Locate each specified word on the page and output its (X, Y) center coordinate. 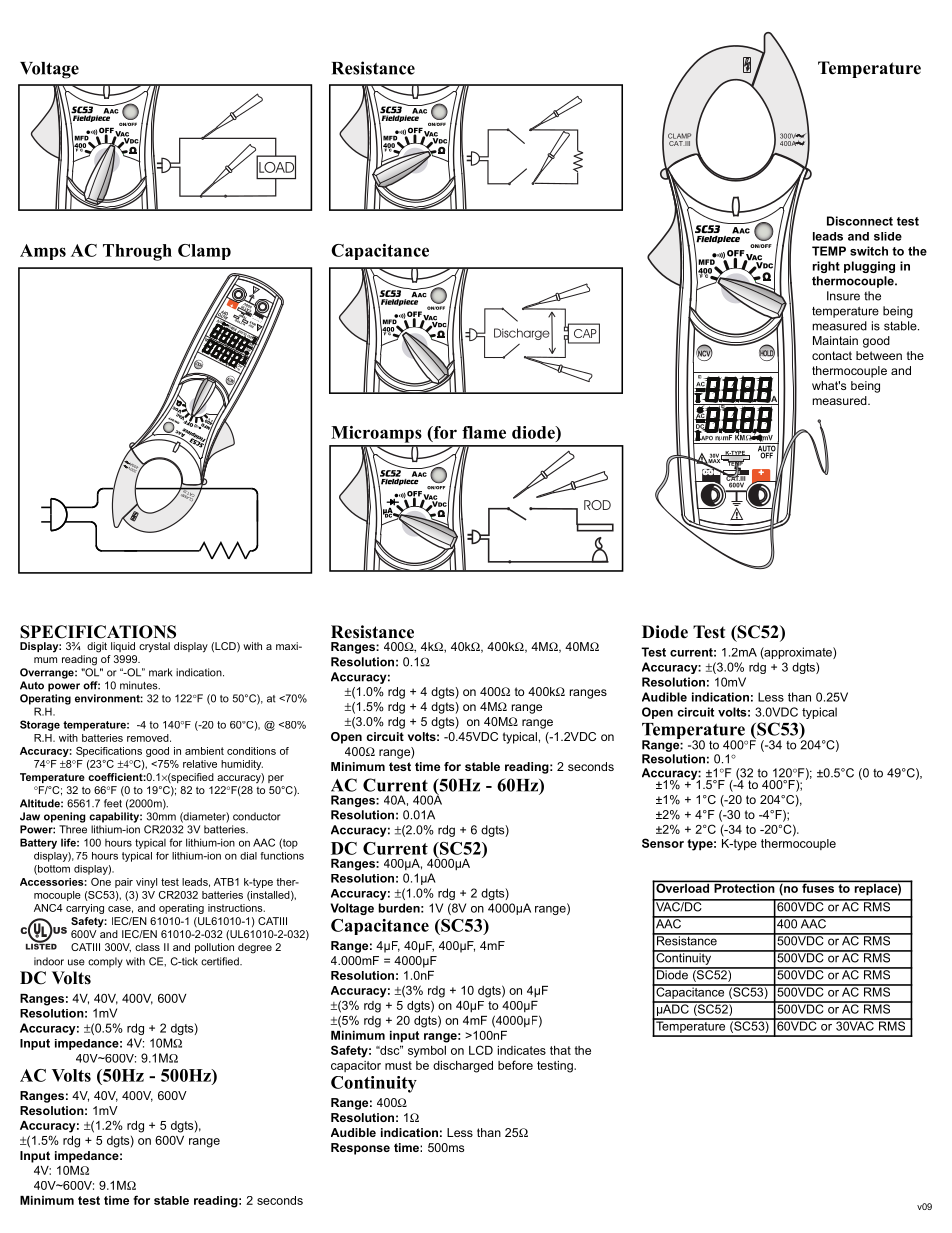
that (560, 1050)
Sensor (663, 843)
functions (282, 856)
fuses (818, 887)
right (826, 267)
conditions (251, 751)
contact (832, 355)
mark (160, 672)
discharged (463, 1067)
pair (124, 883)
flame (484, 432)
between (879, 355)
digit (97, 647)
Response (360, 1149)
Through (137, 252)
